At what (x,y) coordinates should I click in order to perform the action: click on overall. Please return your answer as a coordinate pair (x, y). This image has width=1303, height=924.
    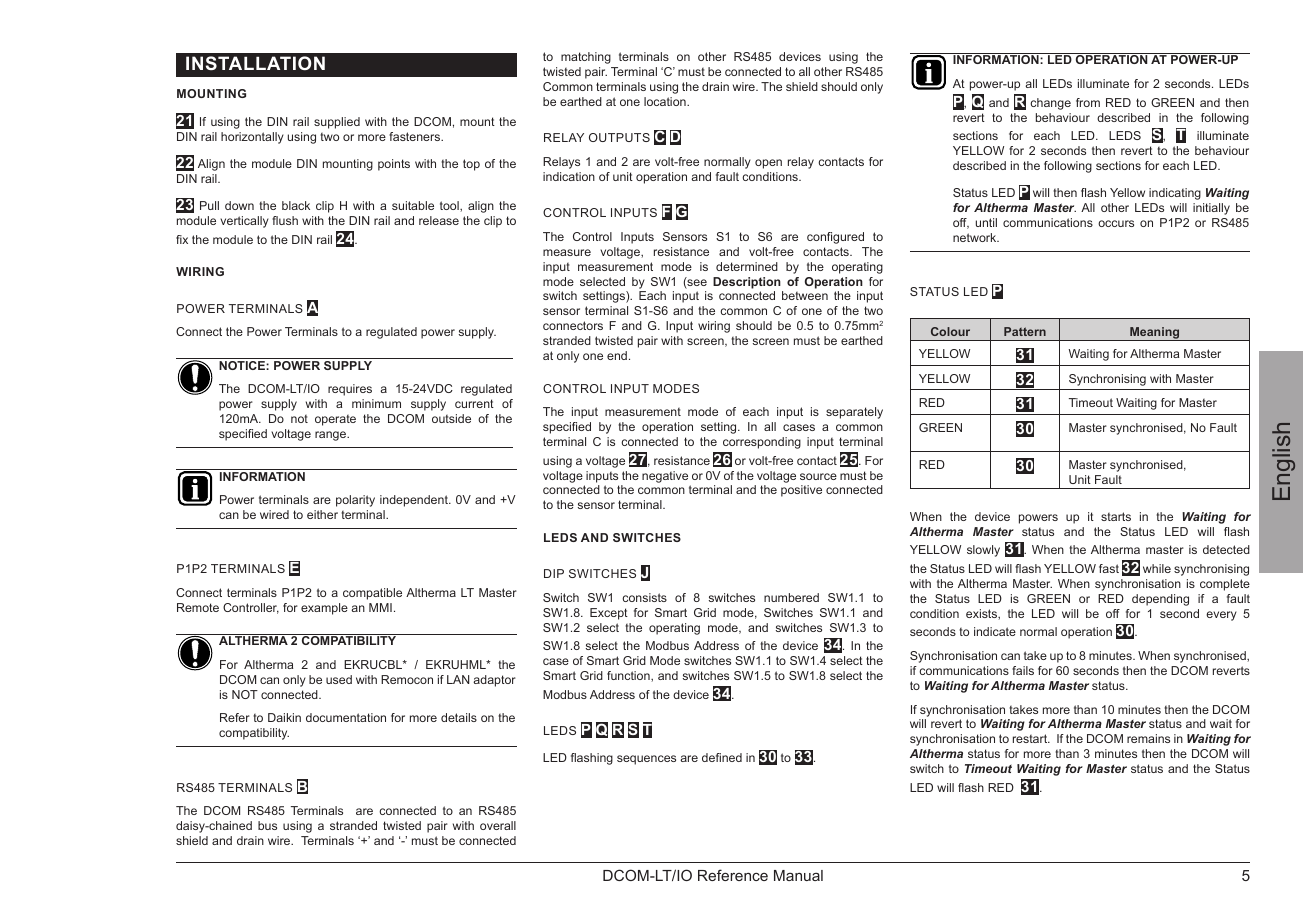
    Looking at the image, I should click on (498, 825).
